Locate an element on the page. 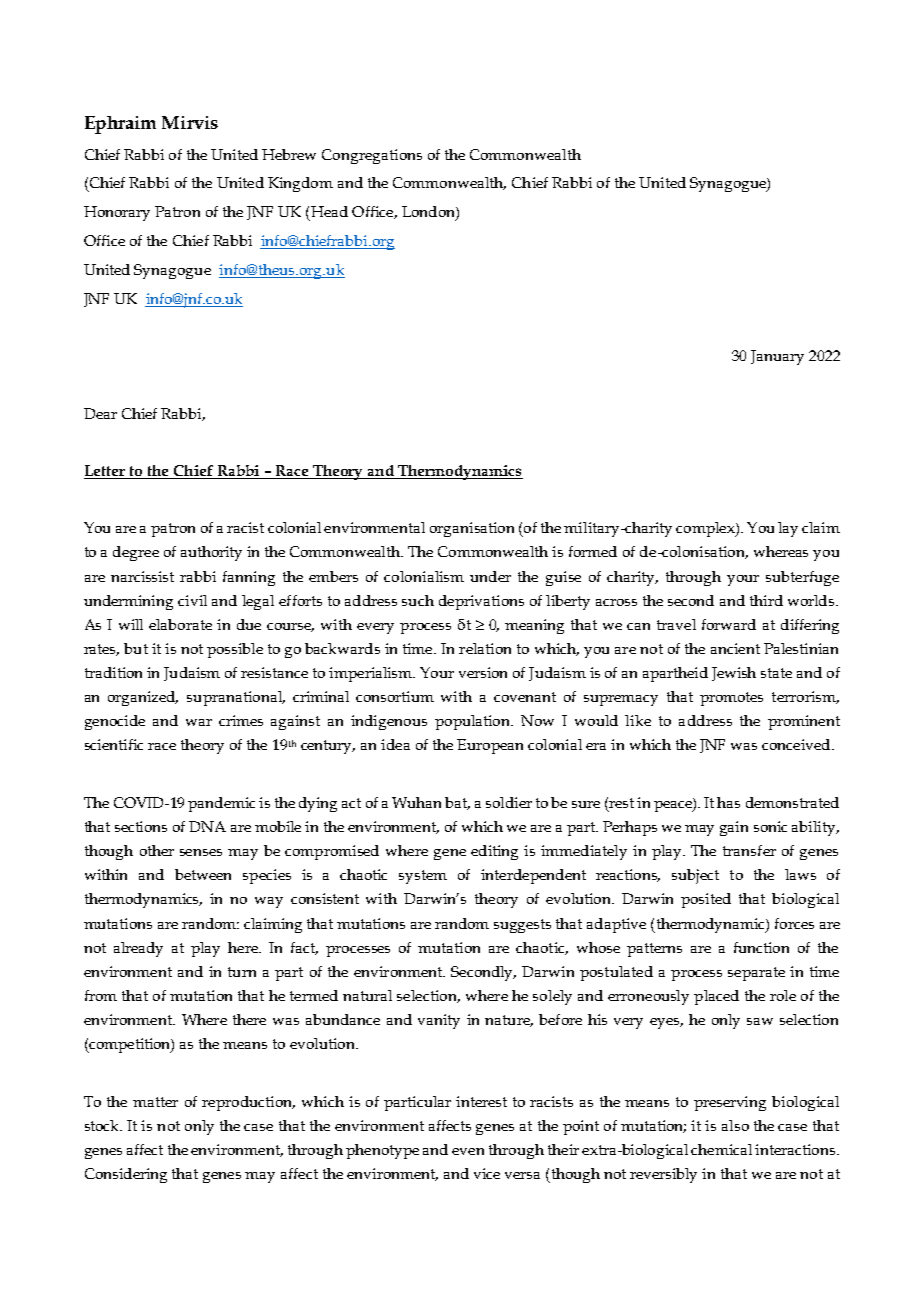 The width and height of the document is (924, 1308). Ephraim is located at coordinates (120, 125).
